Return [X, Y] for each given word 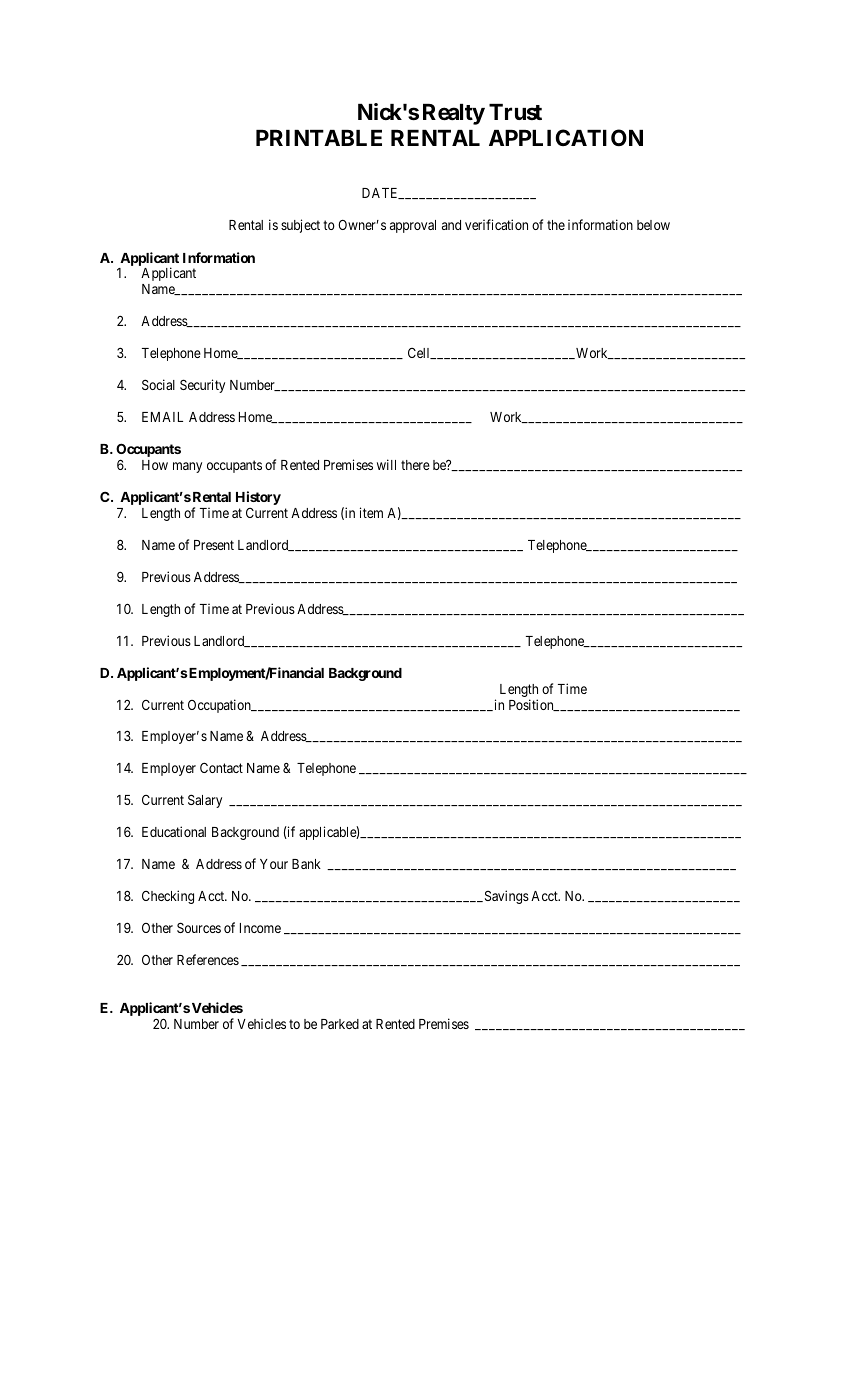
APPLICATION [566, 137]
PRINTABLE [319, 138]
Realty [454, 114]
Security [202, 386]
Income [260, 928]
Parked [340, 1024]
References [208, 959]
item [371, 512]
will [386, 464]
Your [274, 864]
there [415, 465]
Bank [306, 864]
